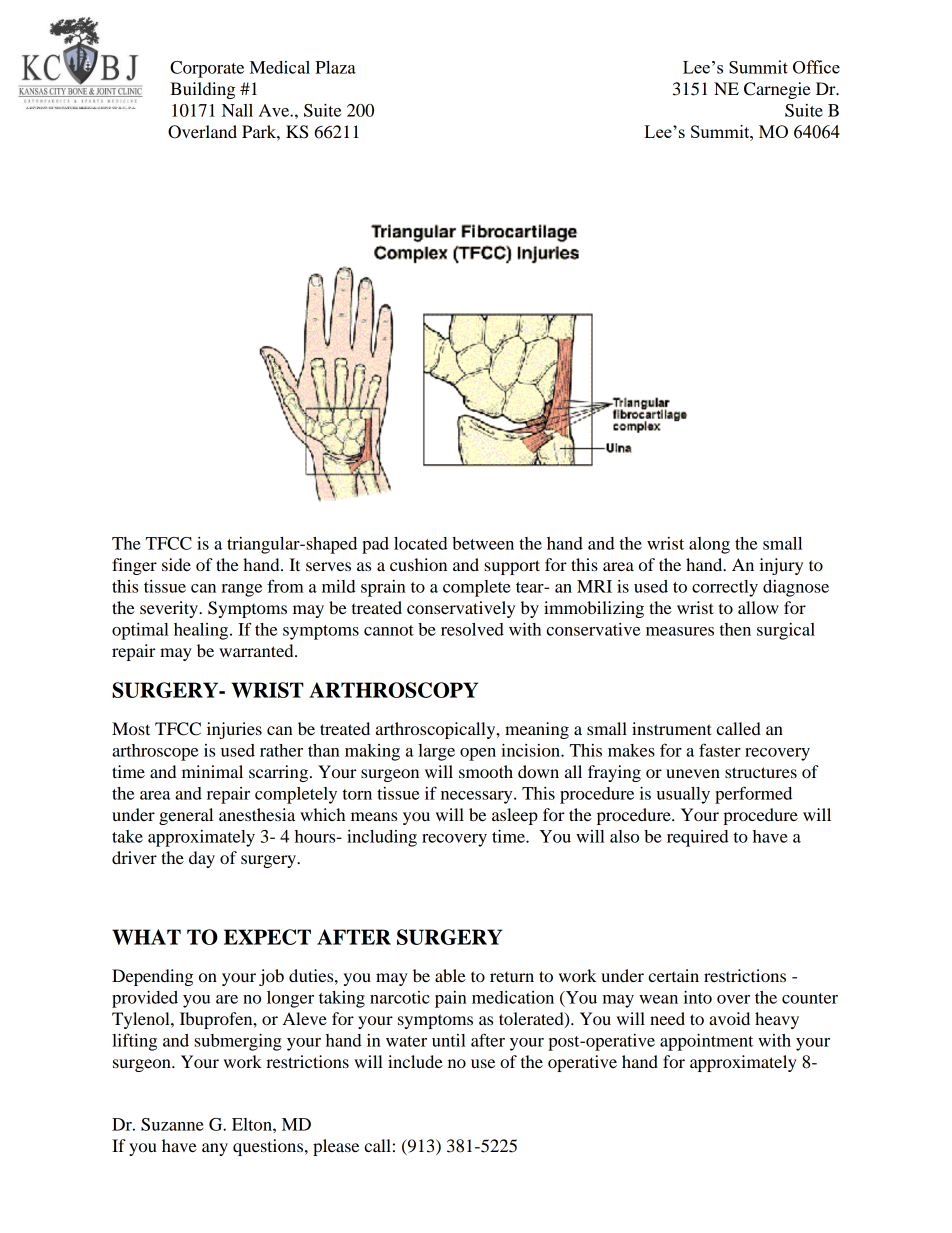 This page has width=952, height=1233. Describe the element at coordinates (202, 90) in the page. I see `Building` at that location.
